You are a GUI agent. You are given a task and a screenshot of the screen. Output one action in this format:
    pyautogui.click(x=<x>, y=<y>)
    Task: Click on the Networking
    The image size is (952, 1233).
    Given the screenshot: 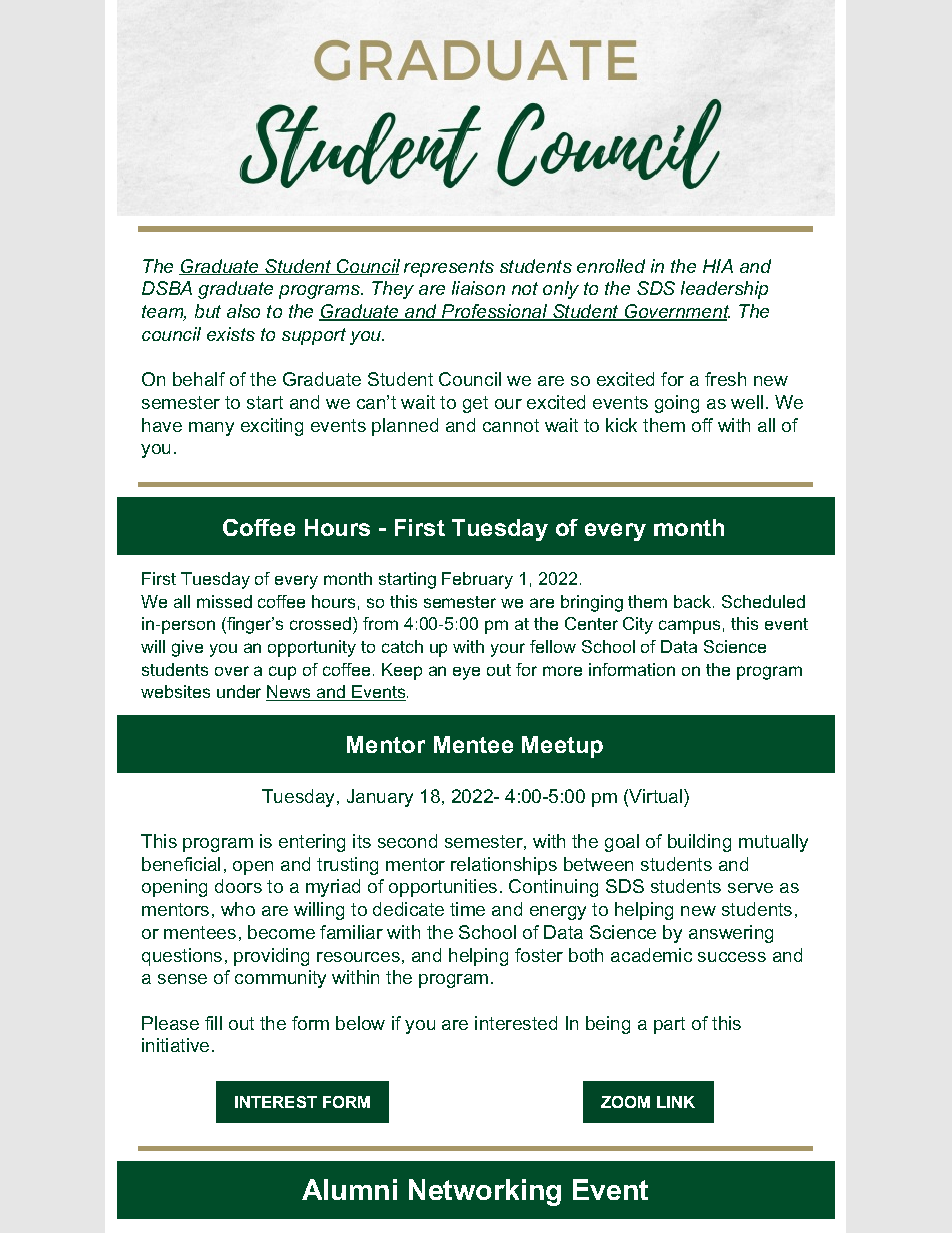 What is the action you would take?
    pyautogui.click(x=485, y=1192)
